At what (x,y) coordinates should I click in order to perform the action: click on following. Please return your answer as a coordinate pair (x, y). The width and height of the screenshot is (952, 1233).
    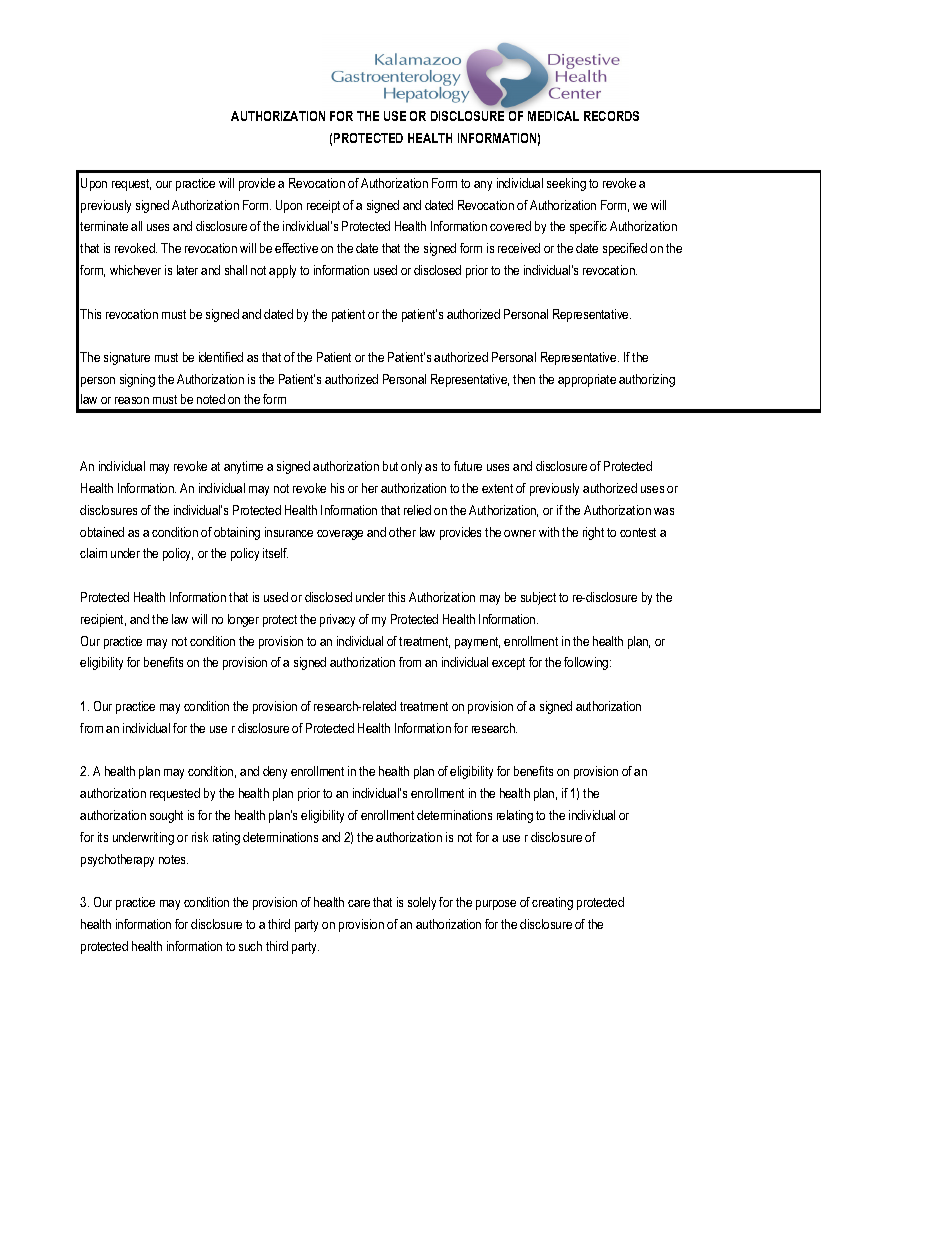
    Looking at the image, I should click on (587, 663).
